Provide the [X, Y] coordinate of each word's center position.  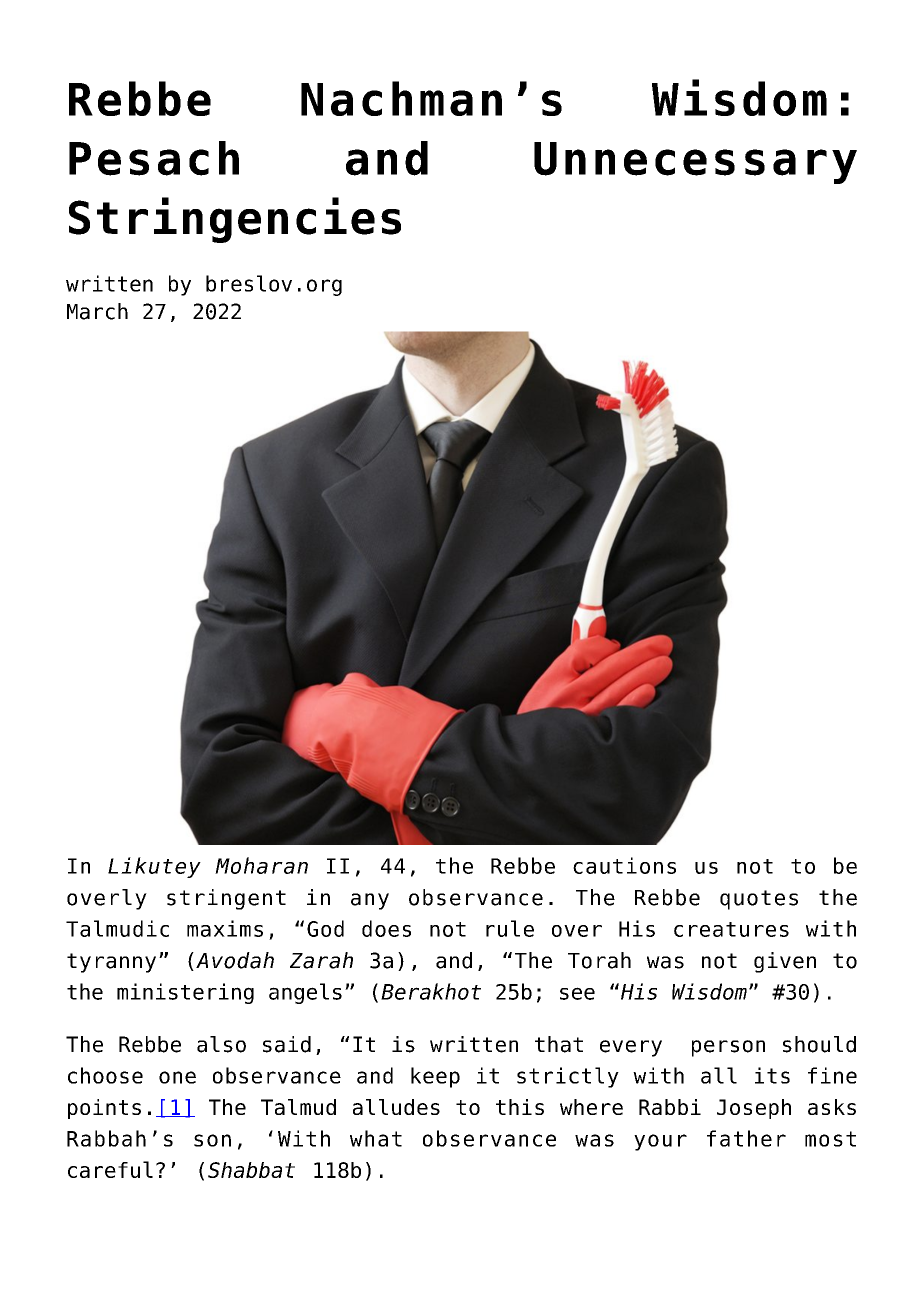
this [520, 1107]
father [746, 1138]
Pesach [154, 158]
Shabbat [251, 1170]
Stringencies [235, 220]
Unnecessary [695, 163]
